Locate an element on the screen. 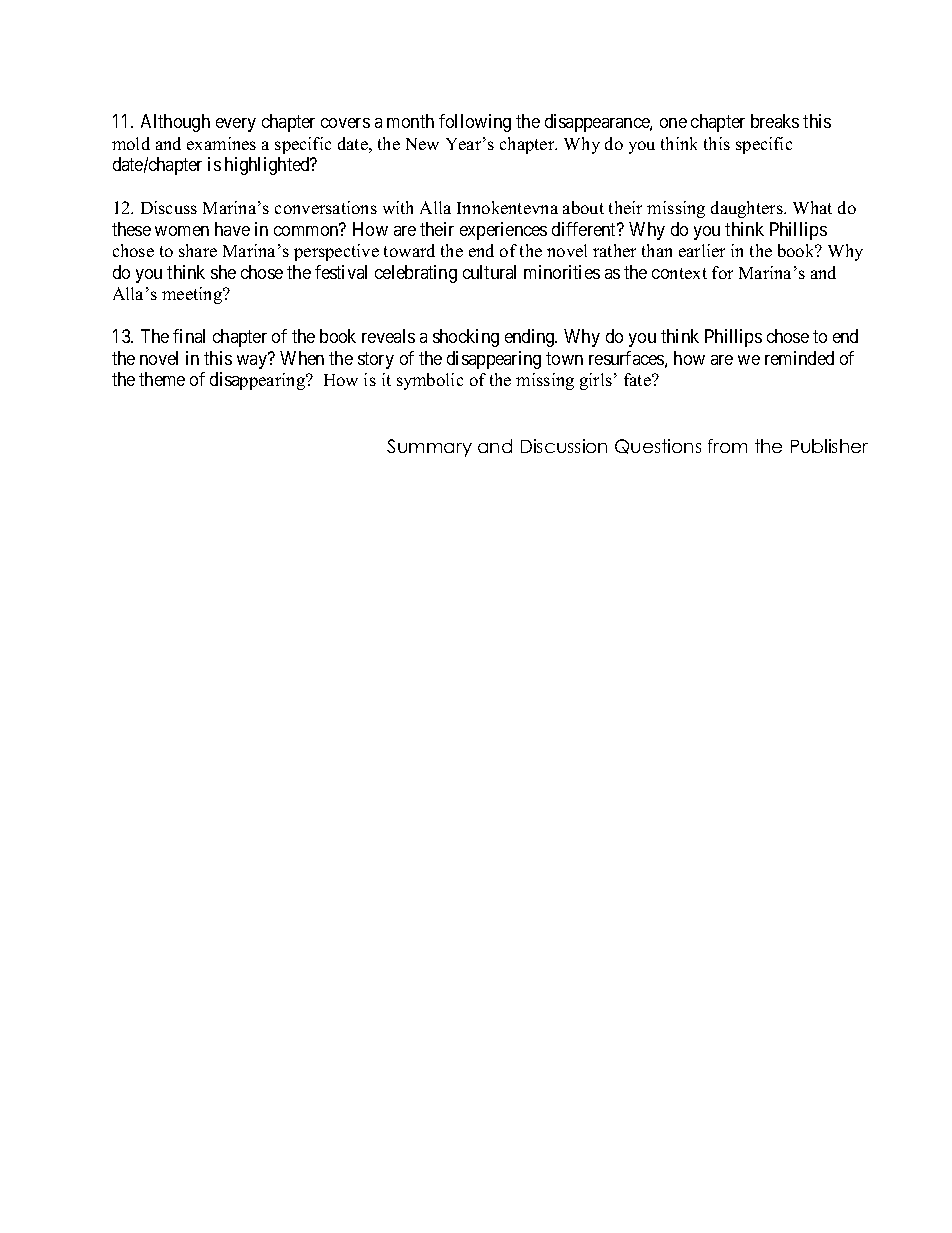 The width and height of the screenshot is (952, 1233). meeting is located at coordinates (193, 295).
